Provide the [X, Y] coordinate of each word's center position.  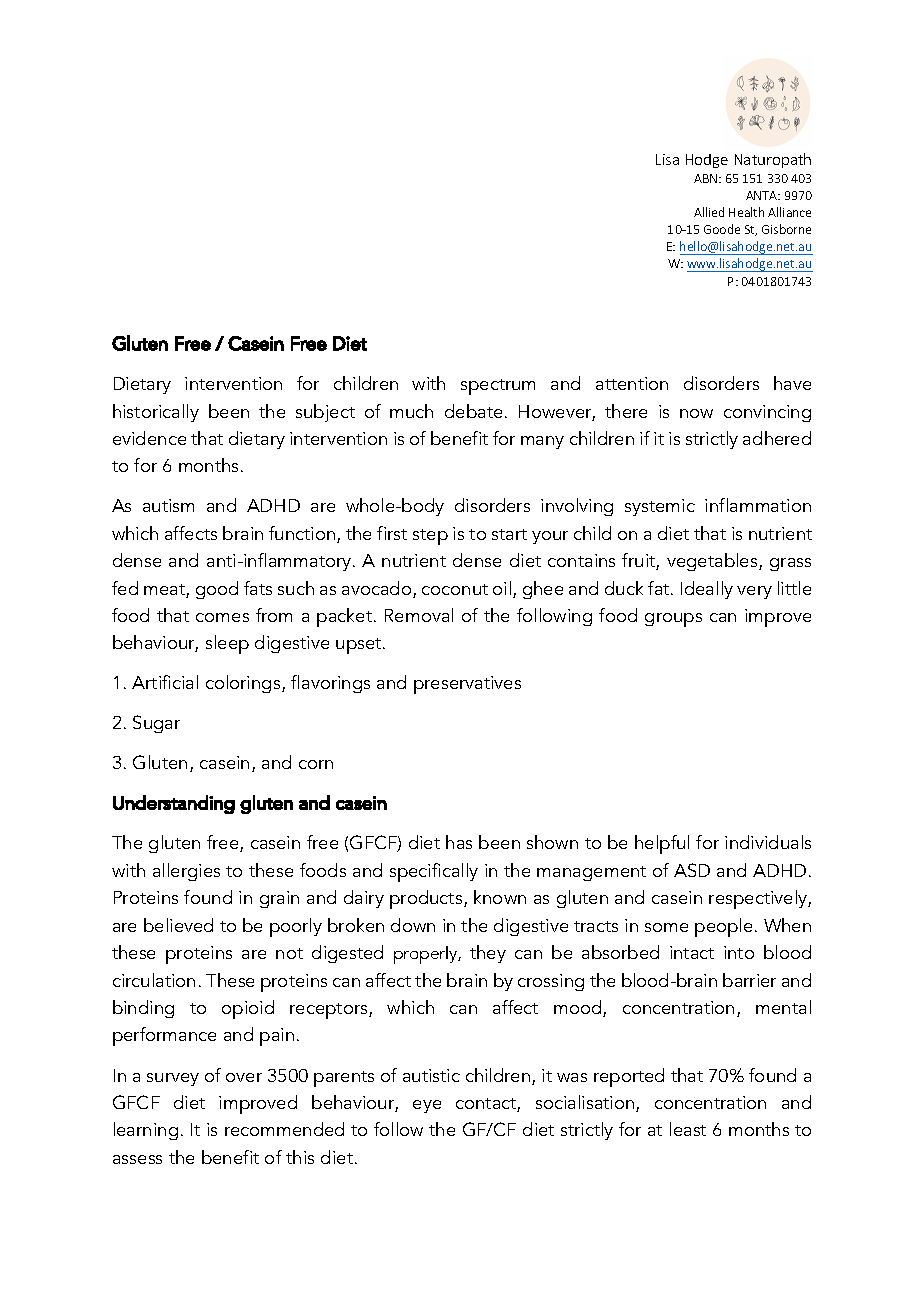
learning [146, 1131]
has [459, 842]
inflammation [758, 505]
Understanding [174, 804]
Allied [709, 212]
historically [156, 413]
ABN [707, 178]
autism [168, 505]
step [430, 537]
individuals [768, 842]
